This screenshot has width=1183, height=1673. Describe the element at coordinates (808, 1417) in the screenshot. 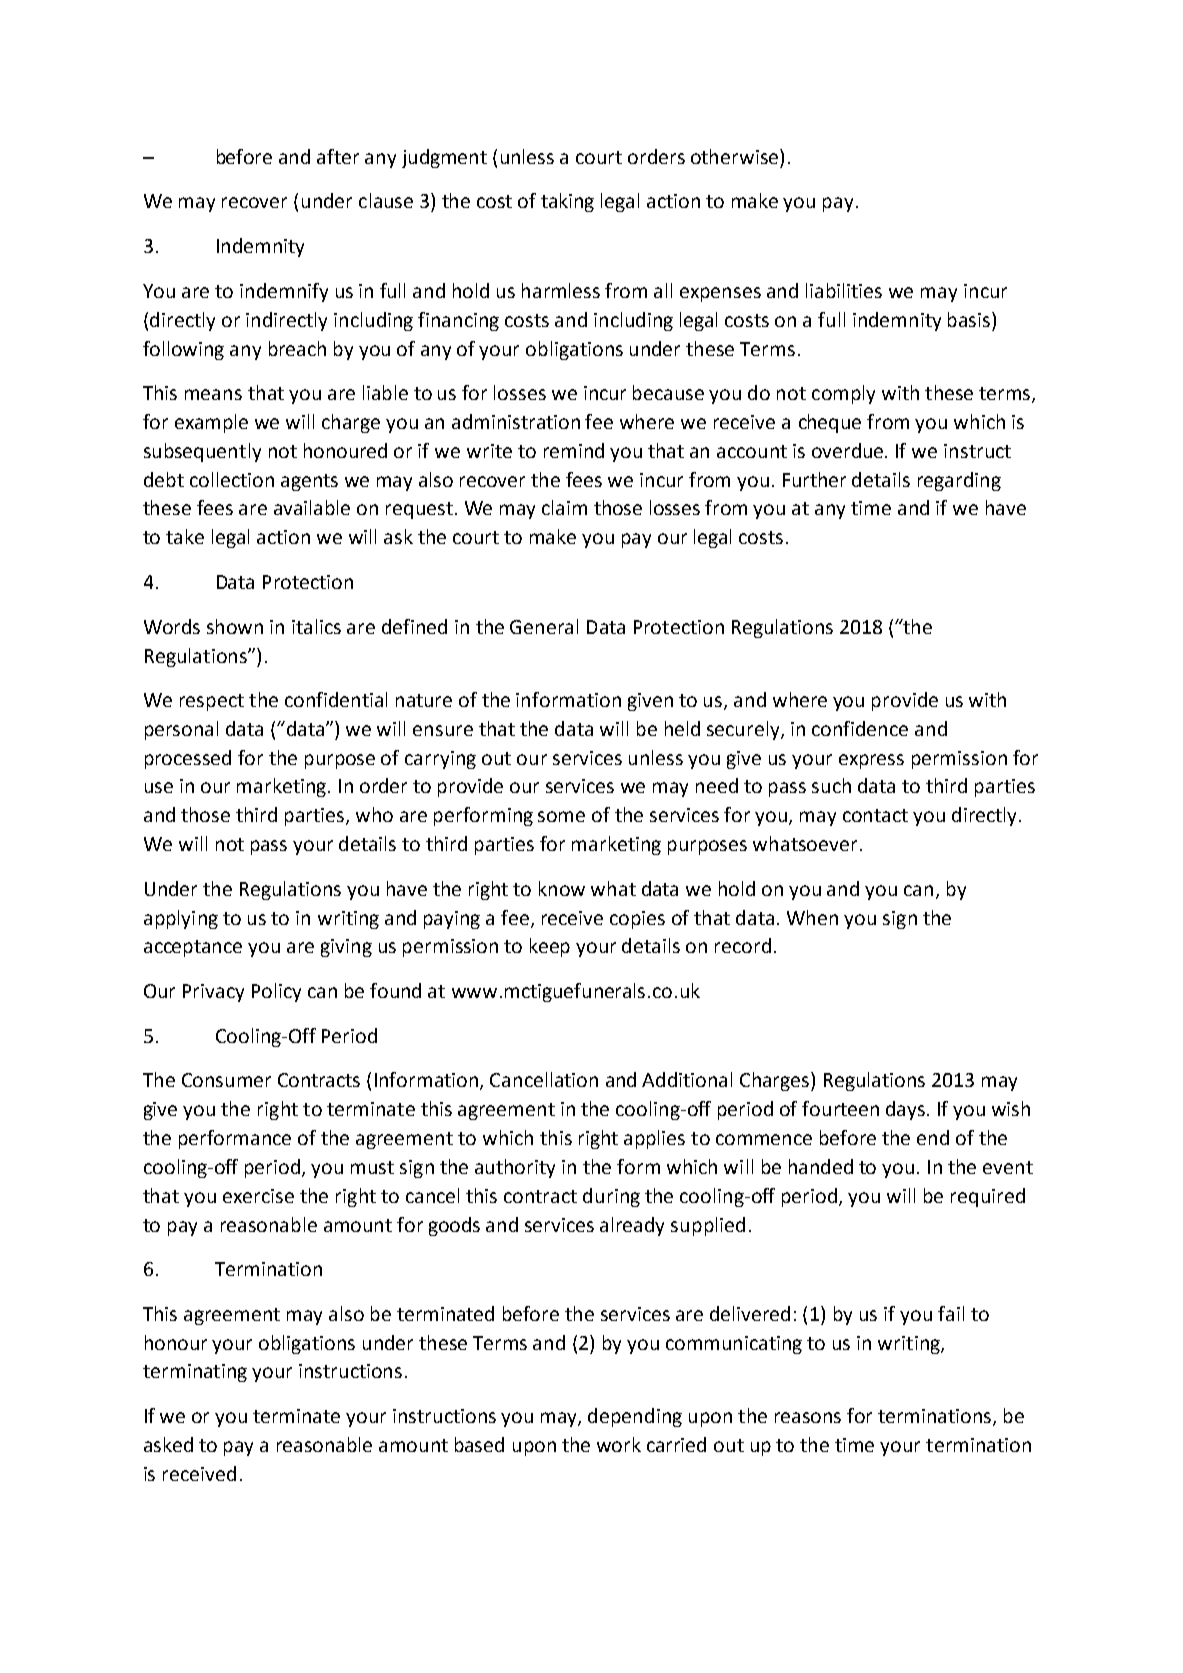

I see `reasons` at that location.
